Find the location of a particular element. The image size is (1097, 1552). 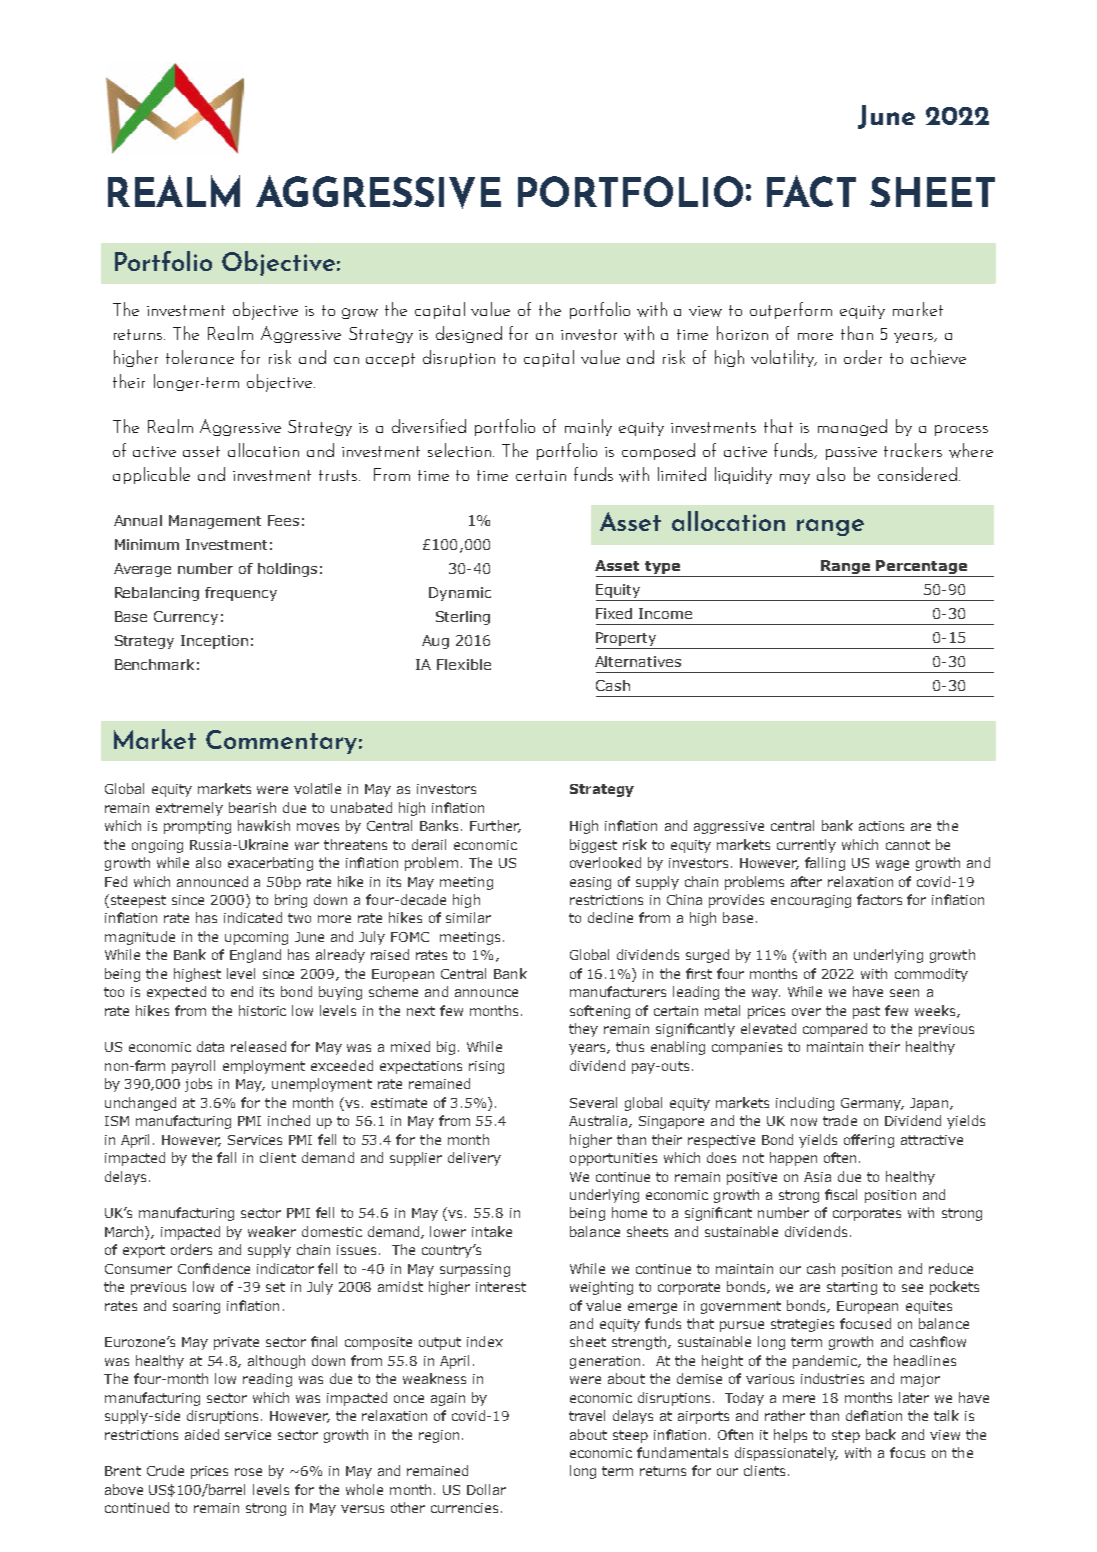

achieve is located at coordinates (938, 357).
